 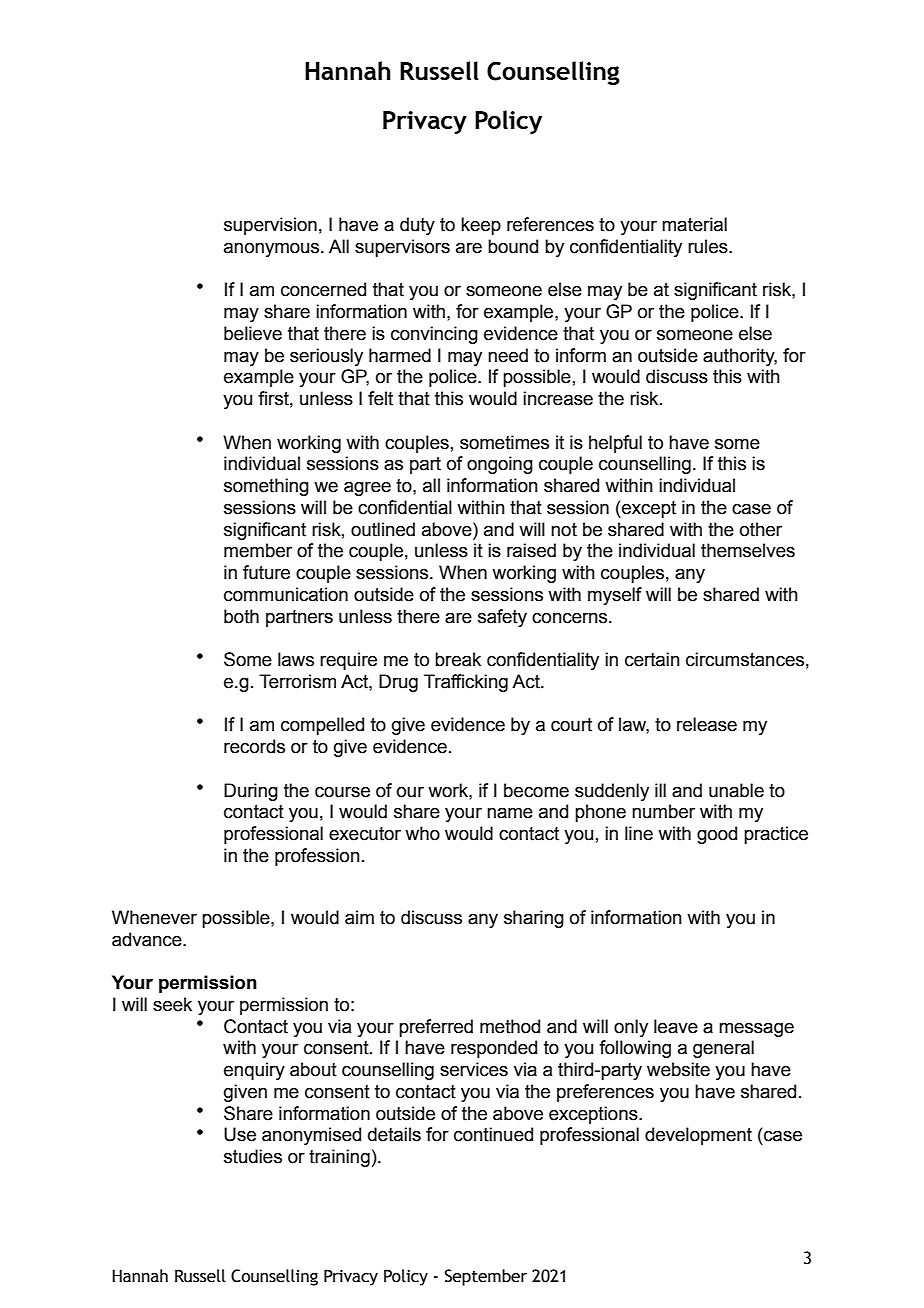 I want to click on themselves, so click(x=748, y=550).
